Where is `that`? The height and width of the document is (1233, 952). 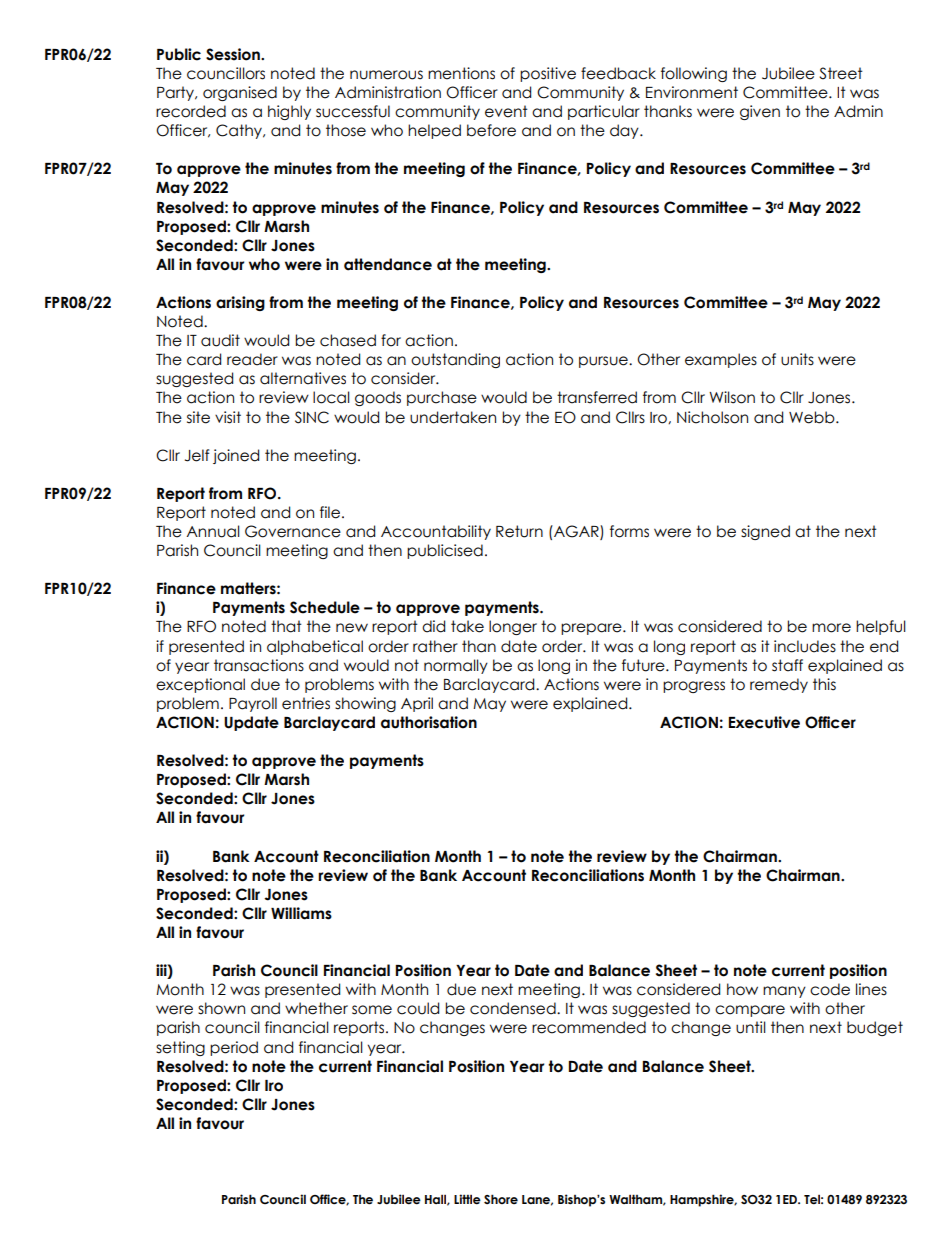
that is located at coordinates (286, 626).
